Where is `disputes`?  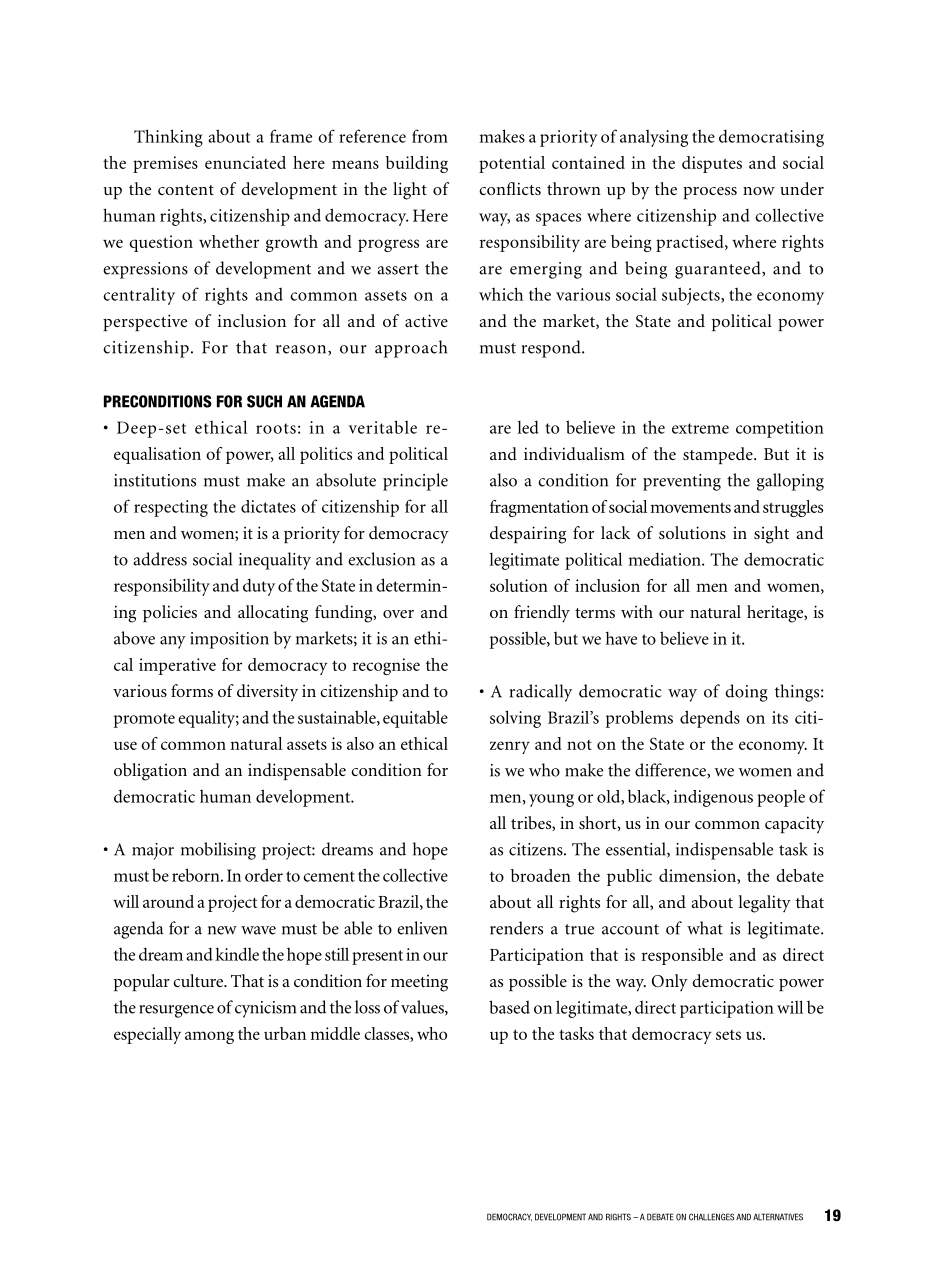 disputes is located at coordinates (712, 164).
